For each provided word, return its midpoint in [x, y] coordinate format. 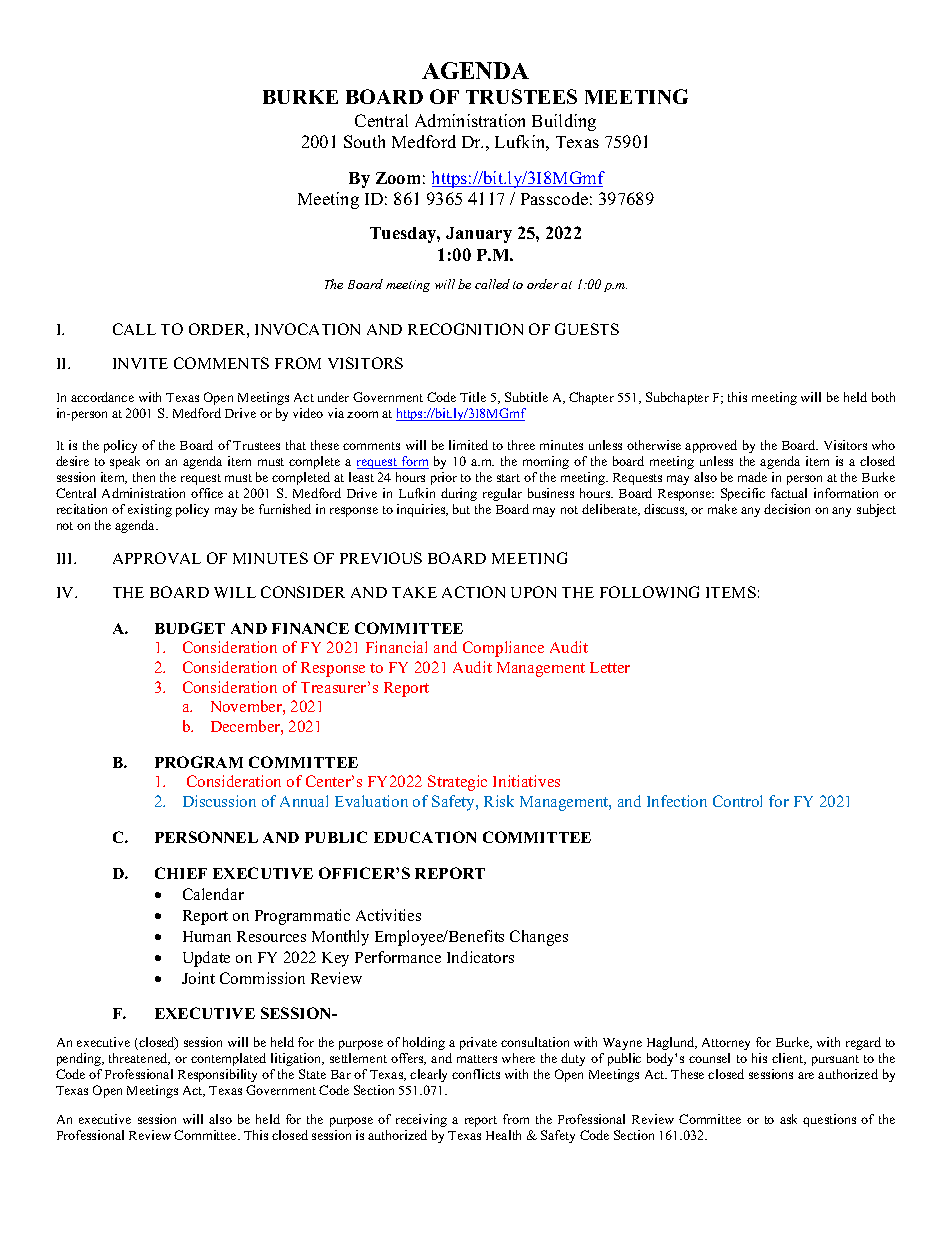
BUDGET [190, 628]
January [479, 235]
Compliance [503, 649]
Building [564, 122]
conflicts [476, 1074]
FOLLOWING [649, 592]
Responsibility [217, 1075]
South [364, 141]
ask [788, 1119]
